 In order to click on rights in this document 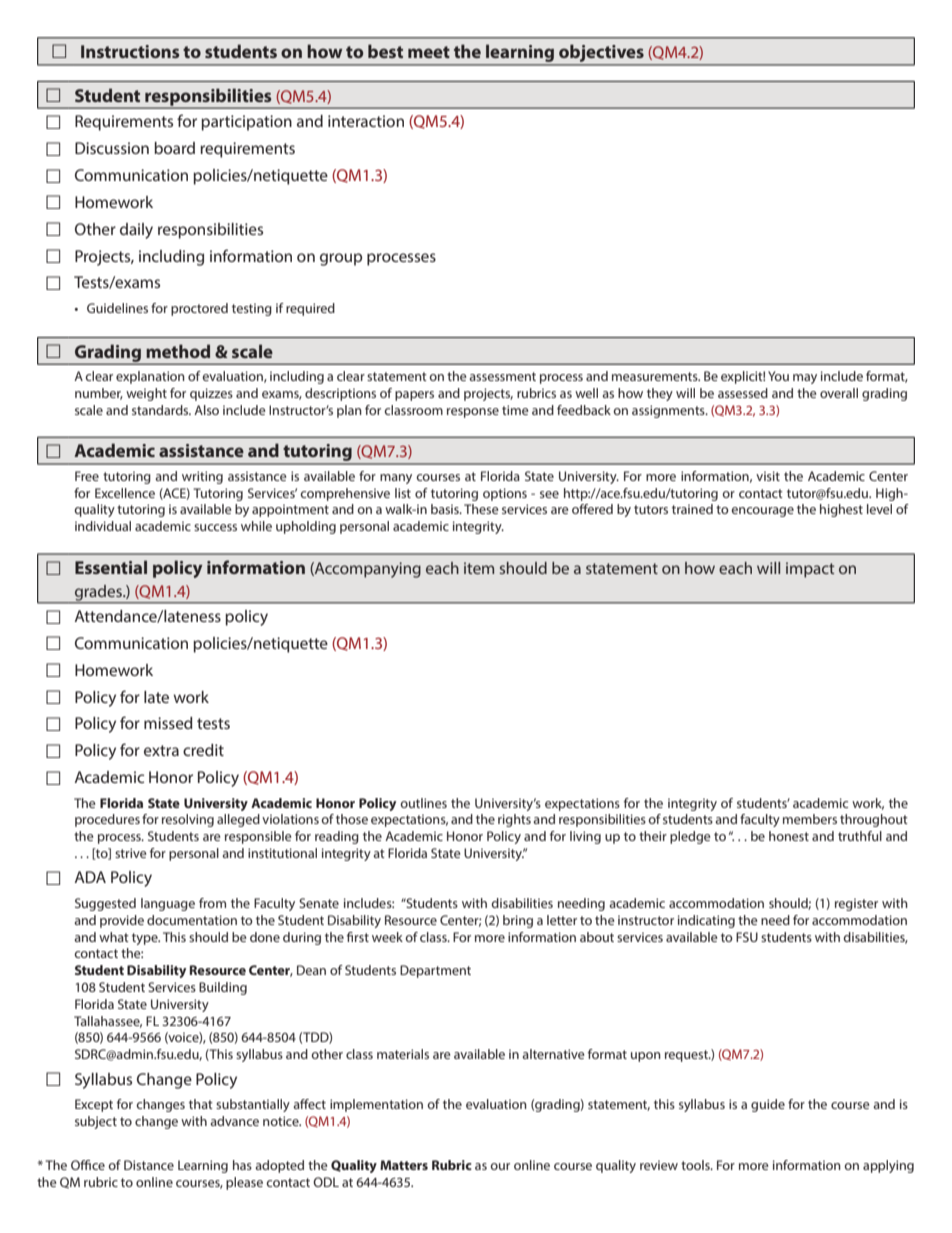, I will do `click(514, 820)`.
